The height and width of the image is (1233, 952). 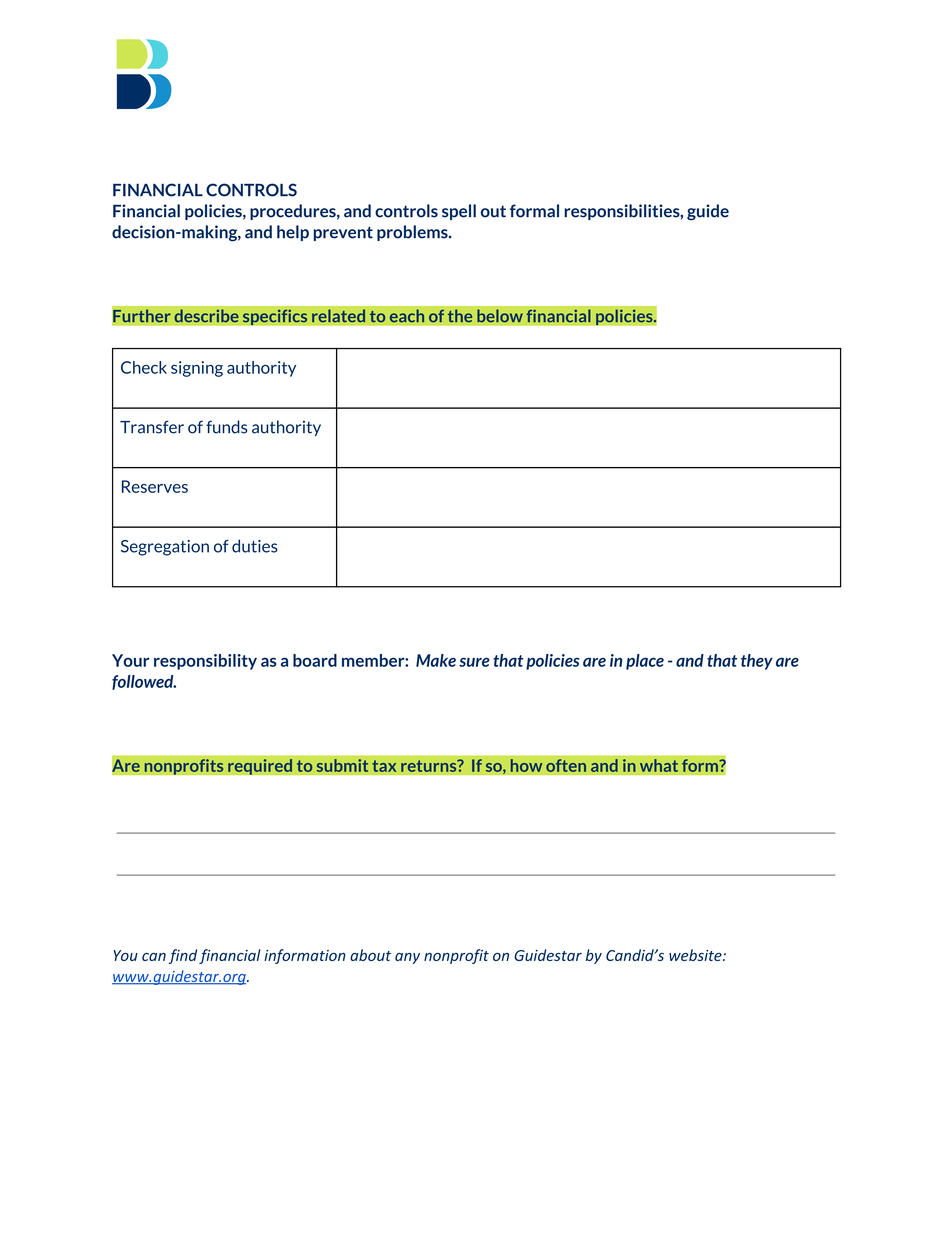 I want to click on place, so click(x=645, y=662).
